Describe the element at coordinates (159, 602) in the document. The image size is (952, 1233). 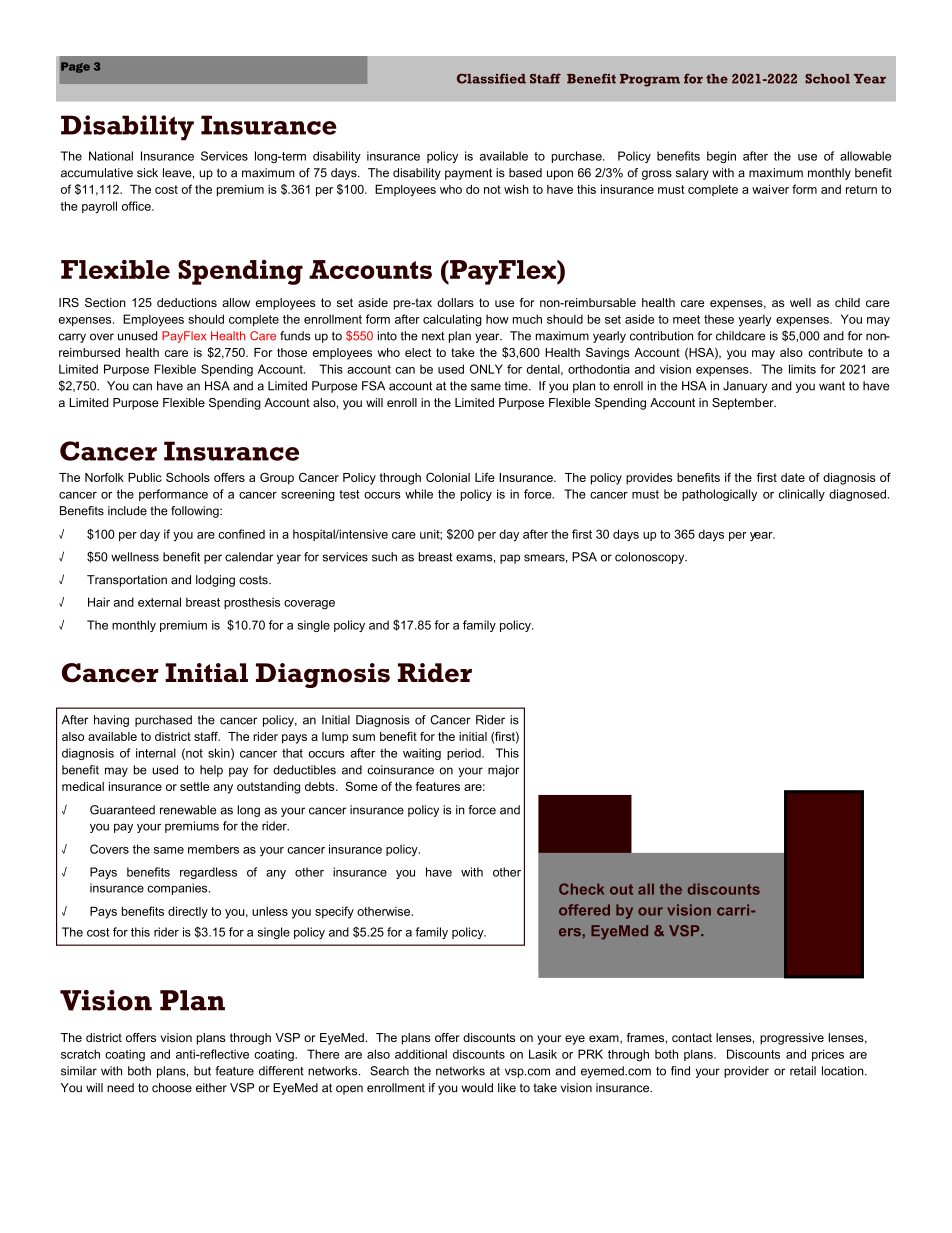
I see `external` at that location.
